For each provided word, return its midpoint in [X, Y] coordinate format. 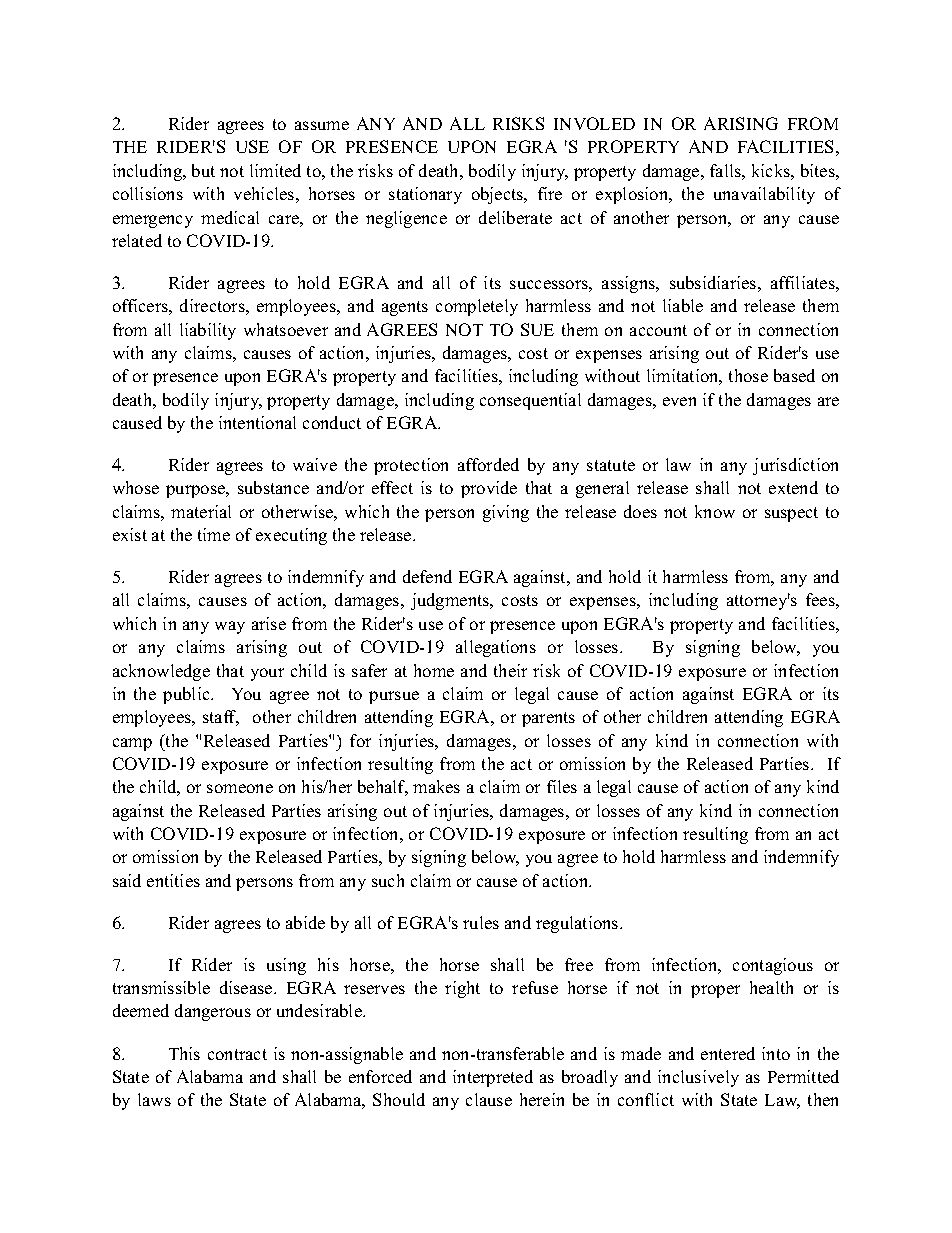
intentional [257, 422]
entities [173, 880]
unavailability [764, 195]
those [748, 375]
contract [237, 1054]
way [230, 627]
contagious [773, 966]
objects [499, 195]
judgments [451, 601]
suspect [791, 514]
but [203, 170]
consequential [530, 401]
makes [436, 786]
